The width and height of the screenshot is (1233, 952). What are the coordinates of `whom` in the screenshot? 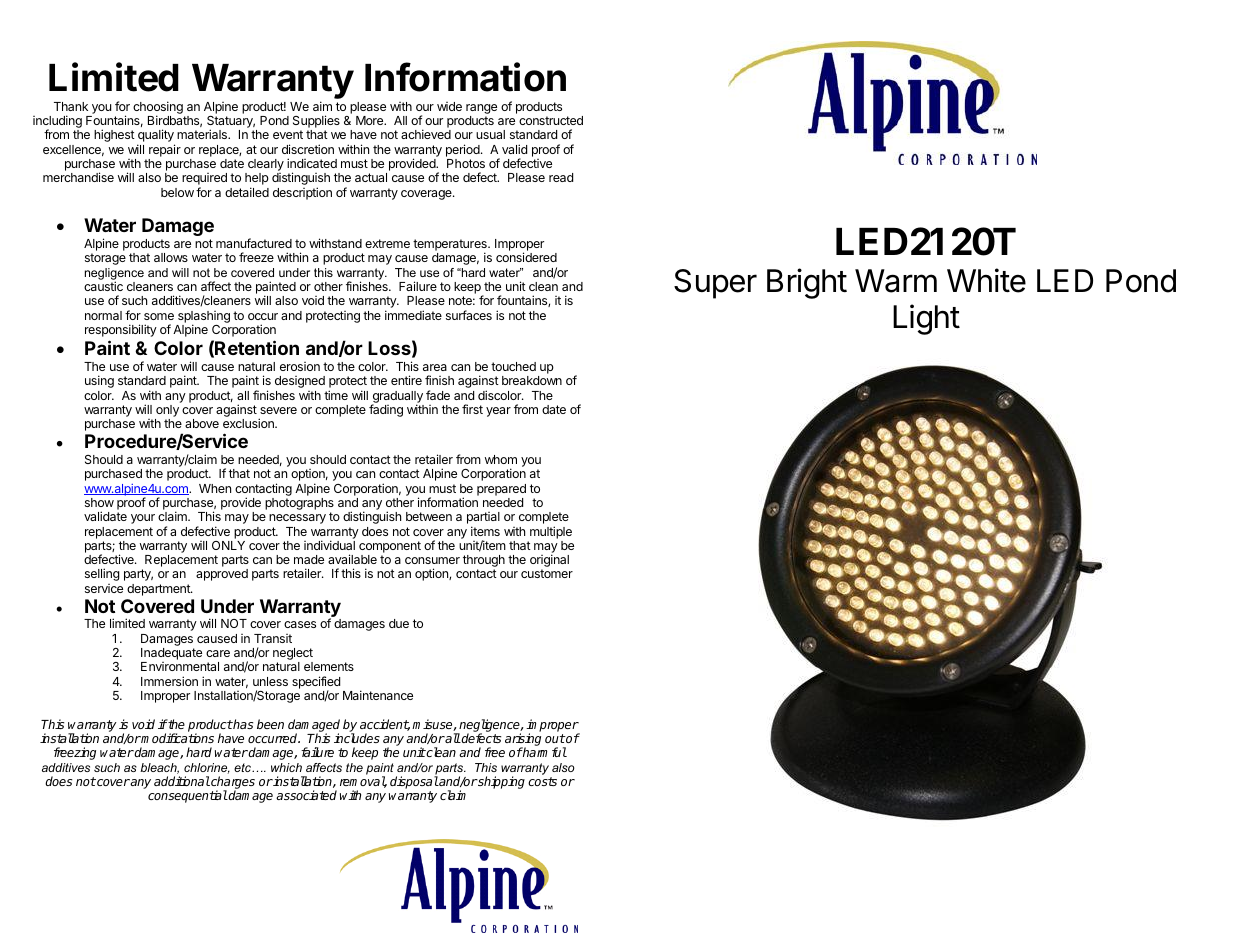 It's located at (501, 459).
